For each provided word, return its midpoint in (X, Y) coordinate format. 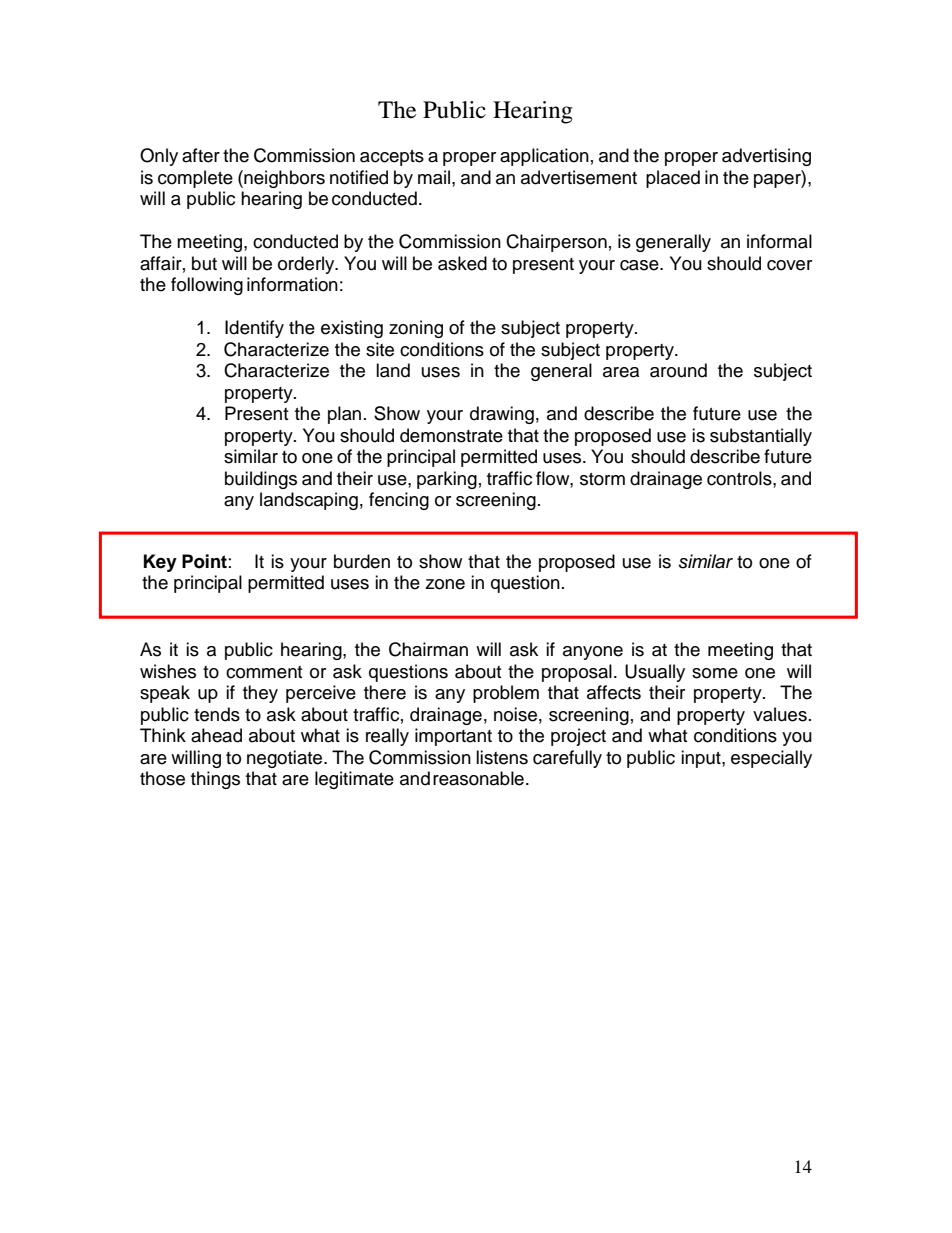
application (544, 157)
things (215, 780)
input (702, 759)
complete (195, 179)
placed (673, 179)
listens (502, 757)
